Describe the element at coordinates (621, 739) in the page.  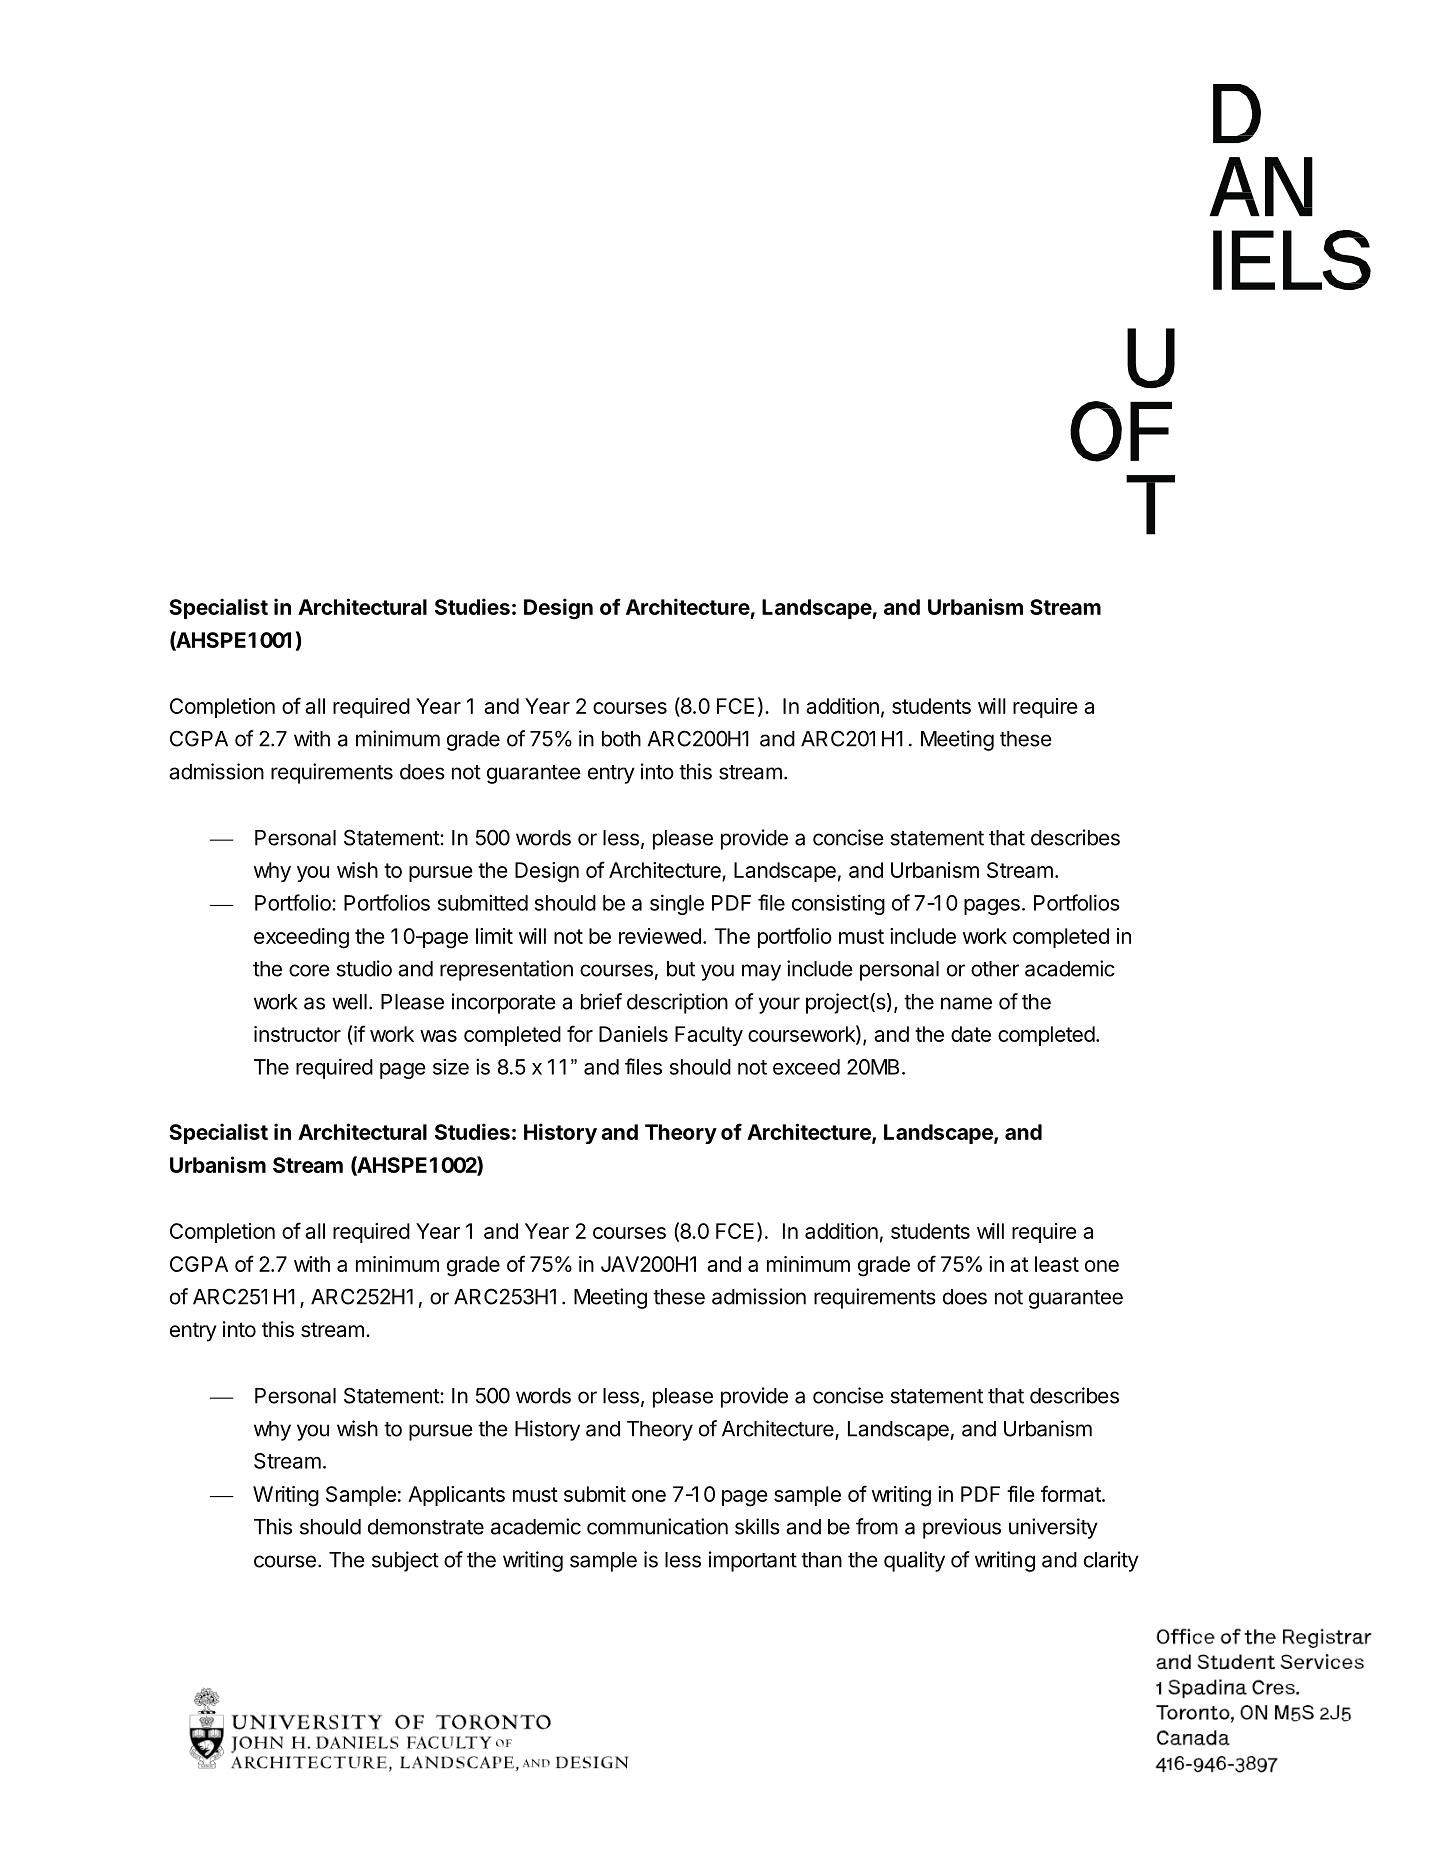
I see `both` at that location.
